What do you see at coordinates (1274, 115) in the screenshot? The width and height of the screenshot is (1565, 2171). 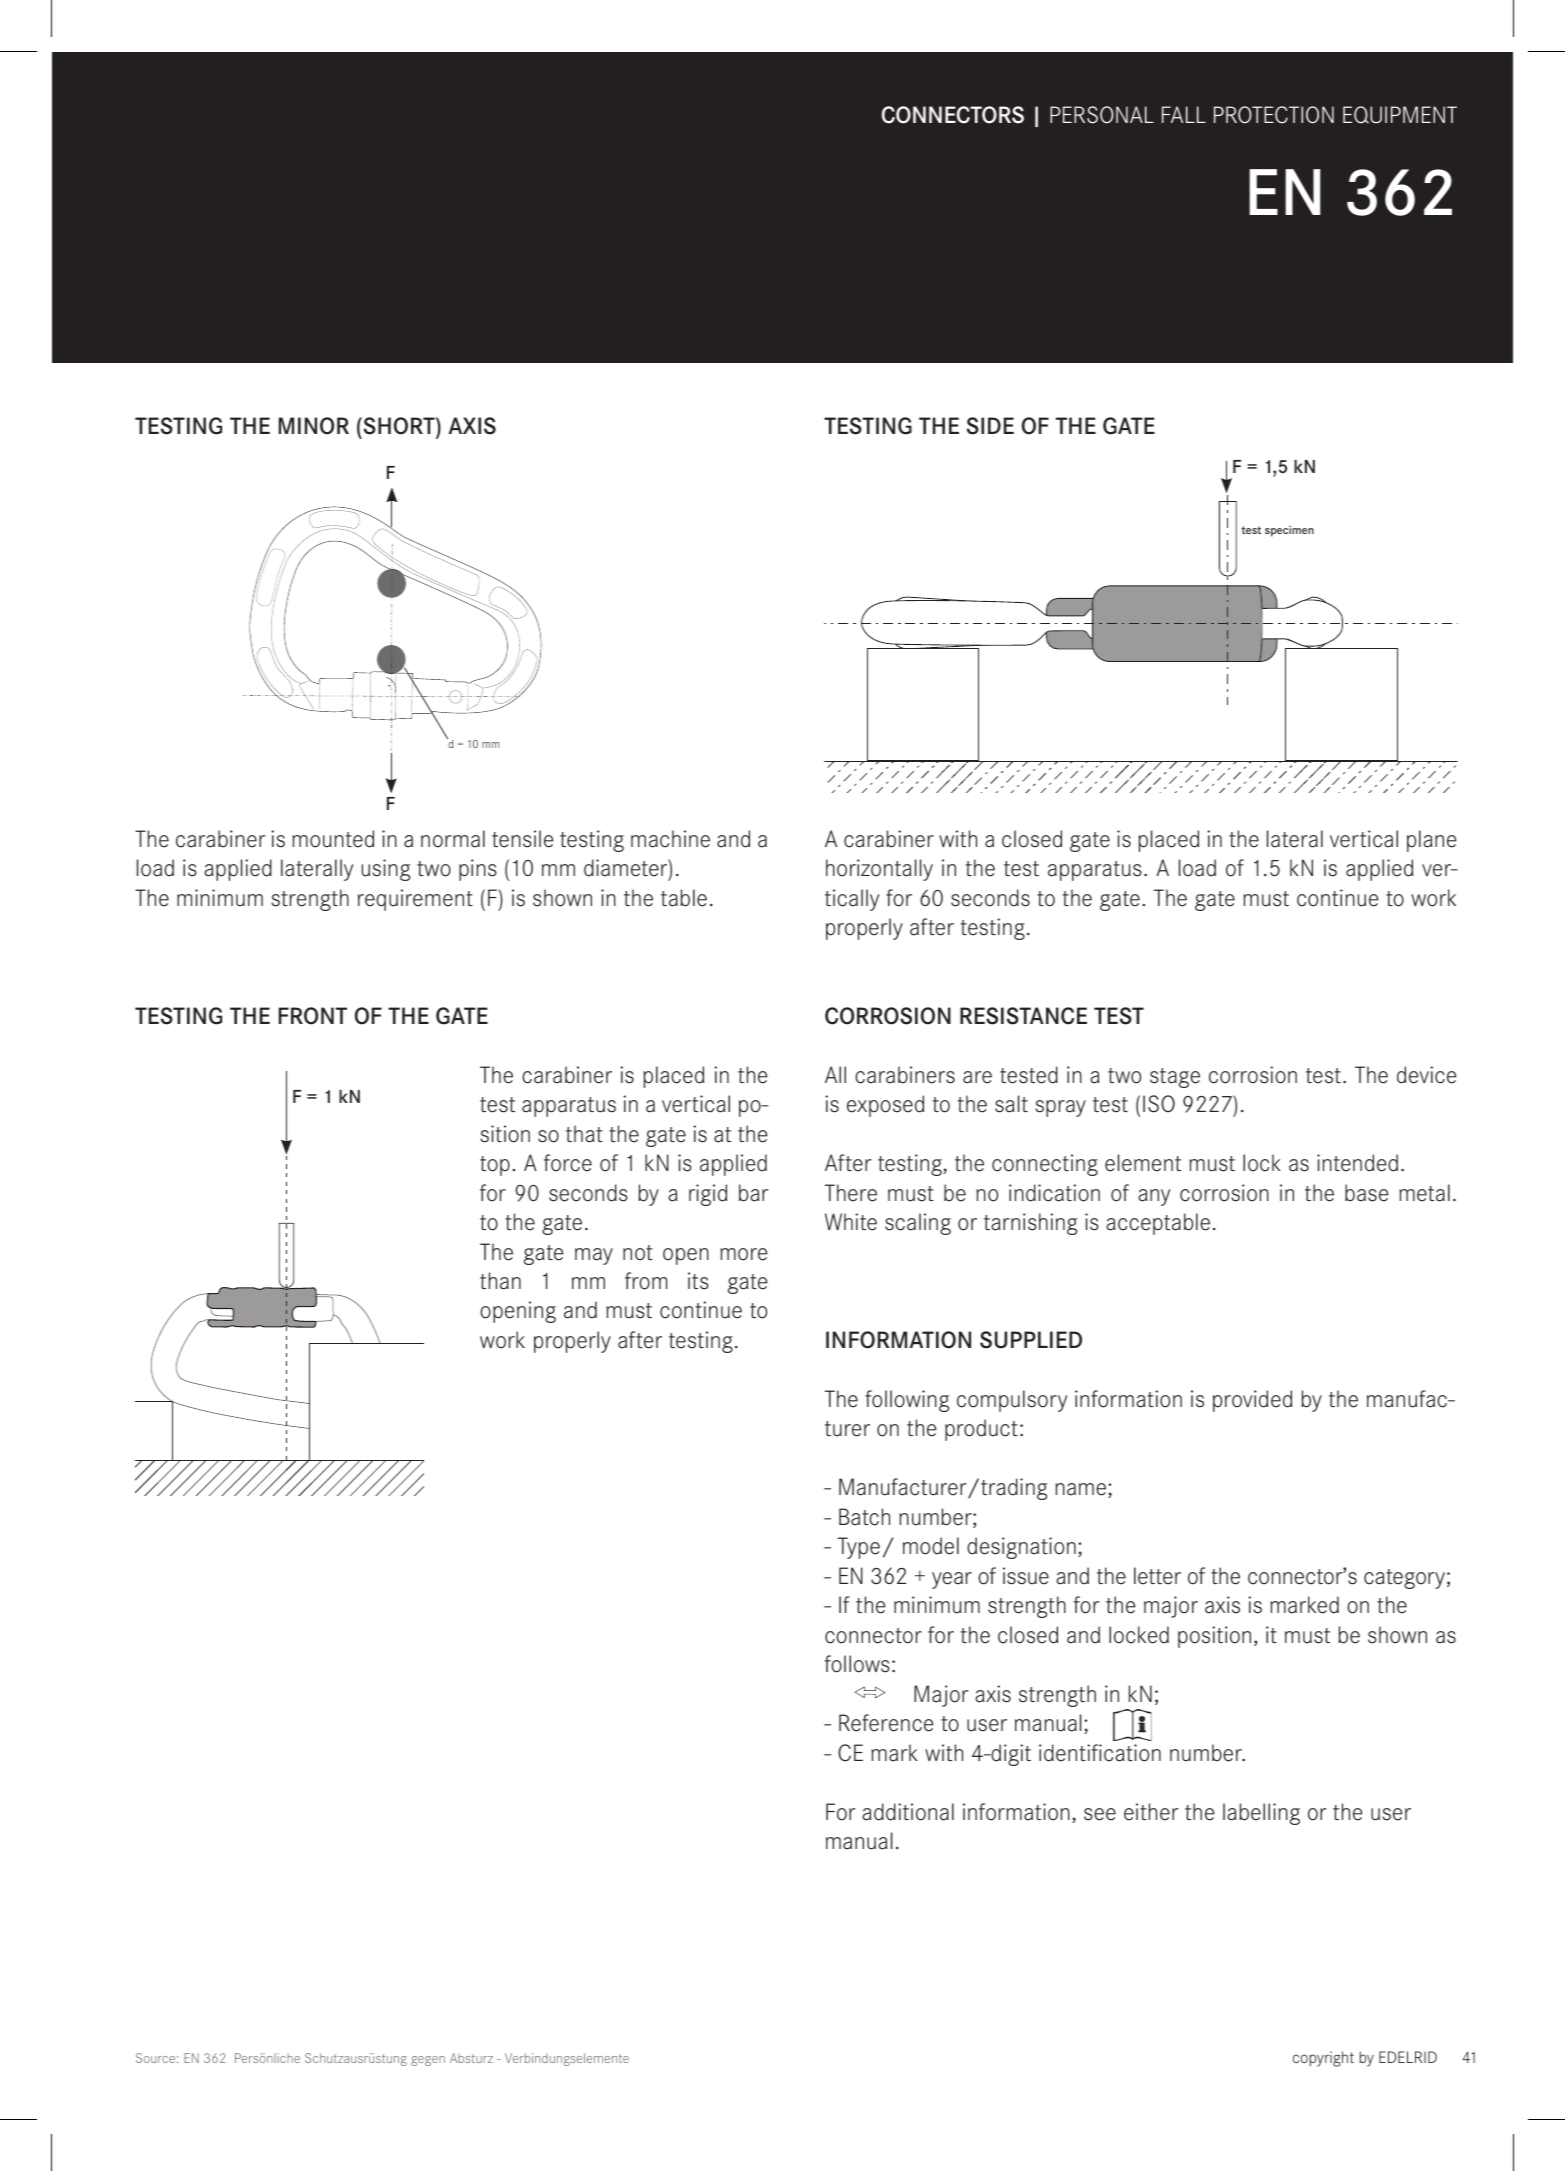 I see `PROTECTION` at bounding box center [1274, 115].
